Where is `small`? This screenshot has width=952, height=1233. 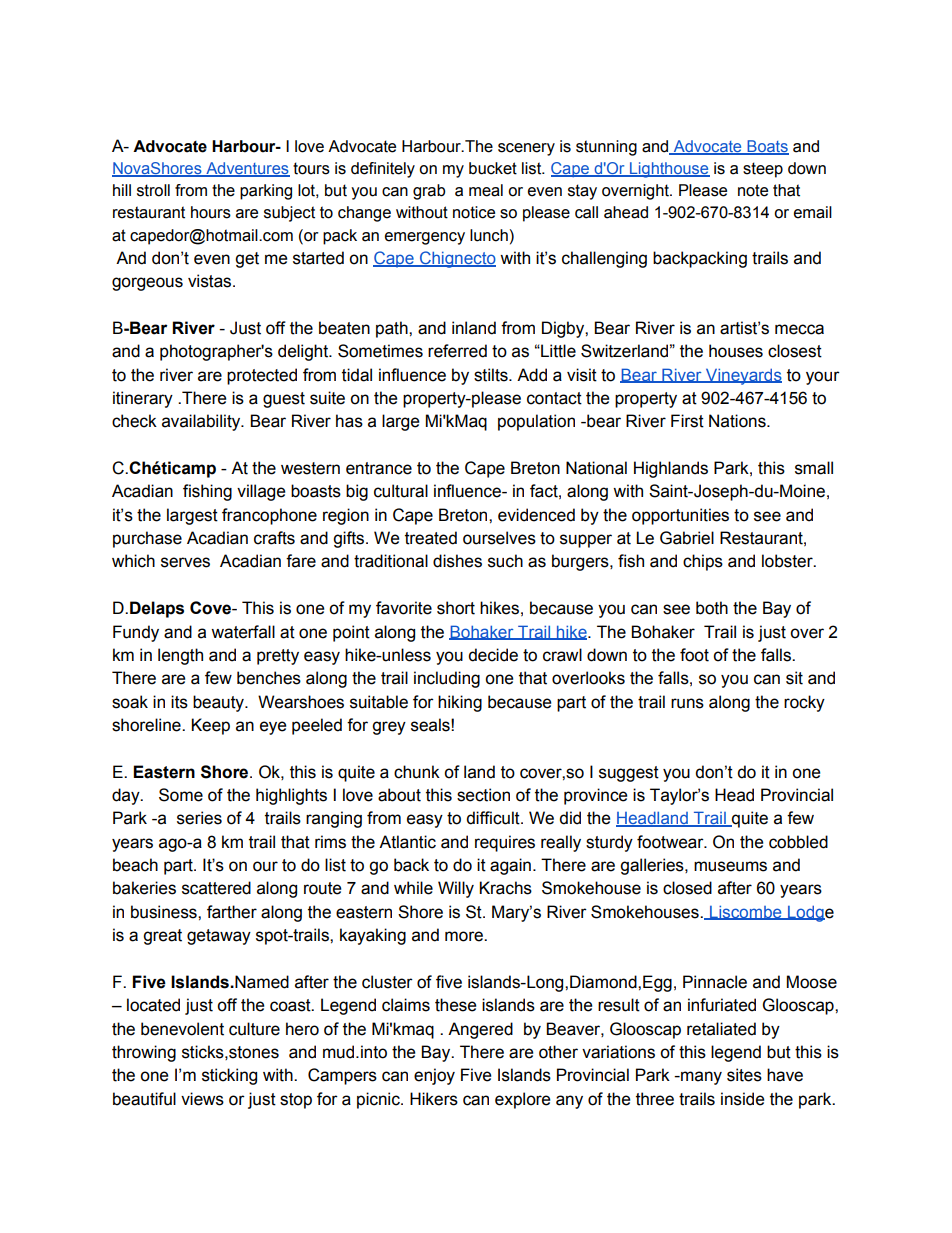
small is located at coordinates (814, 468).
